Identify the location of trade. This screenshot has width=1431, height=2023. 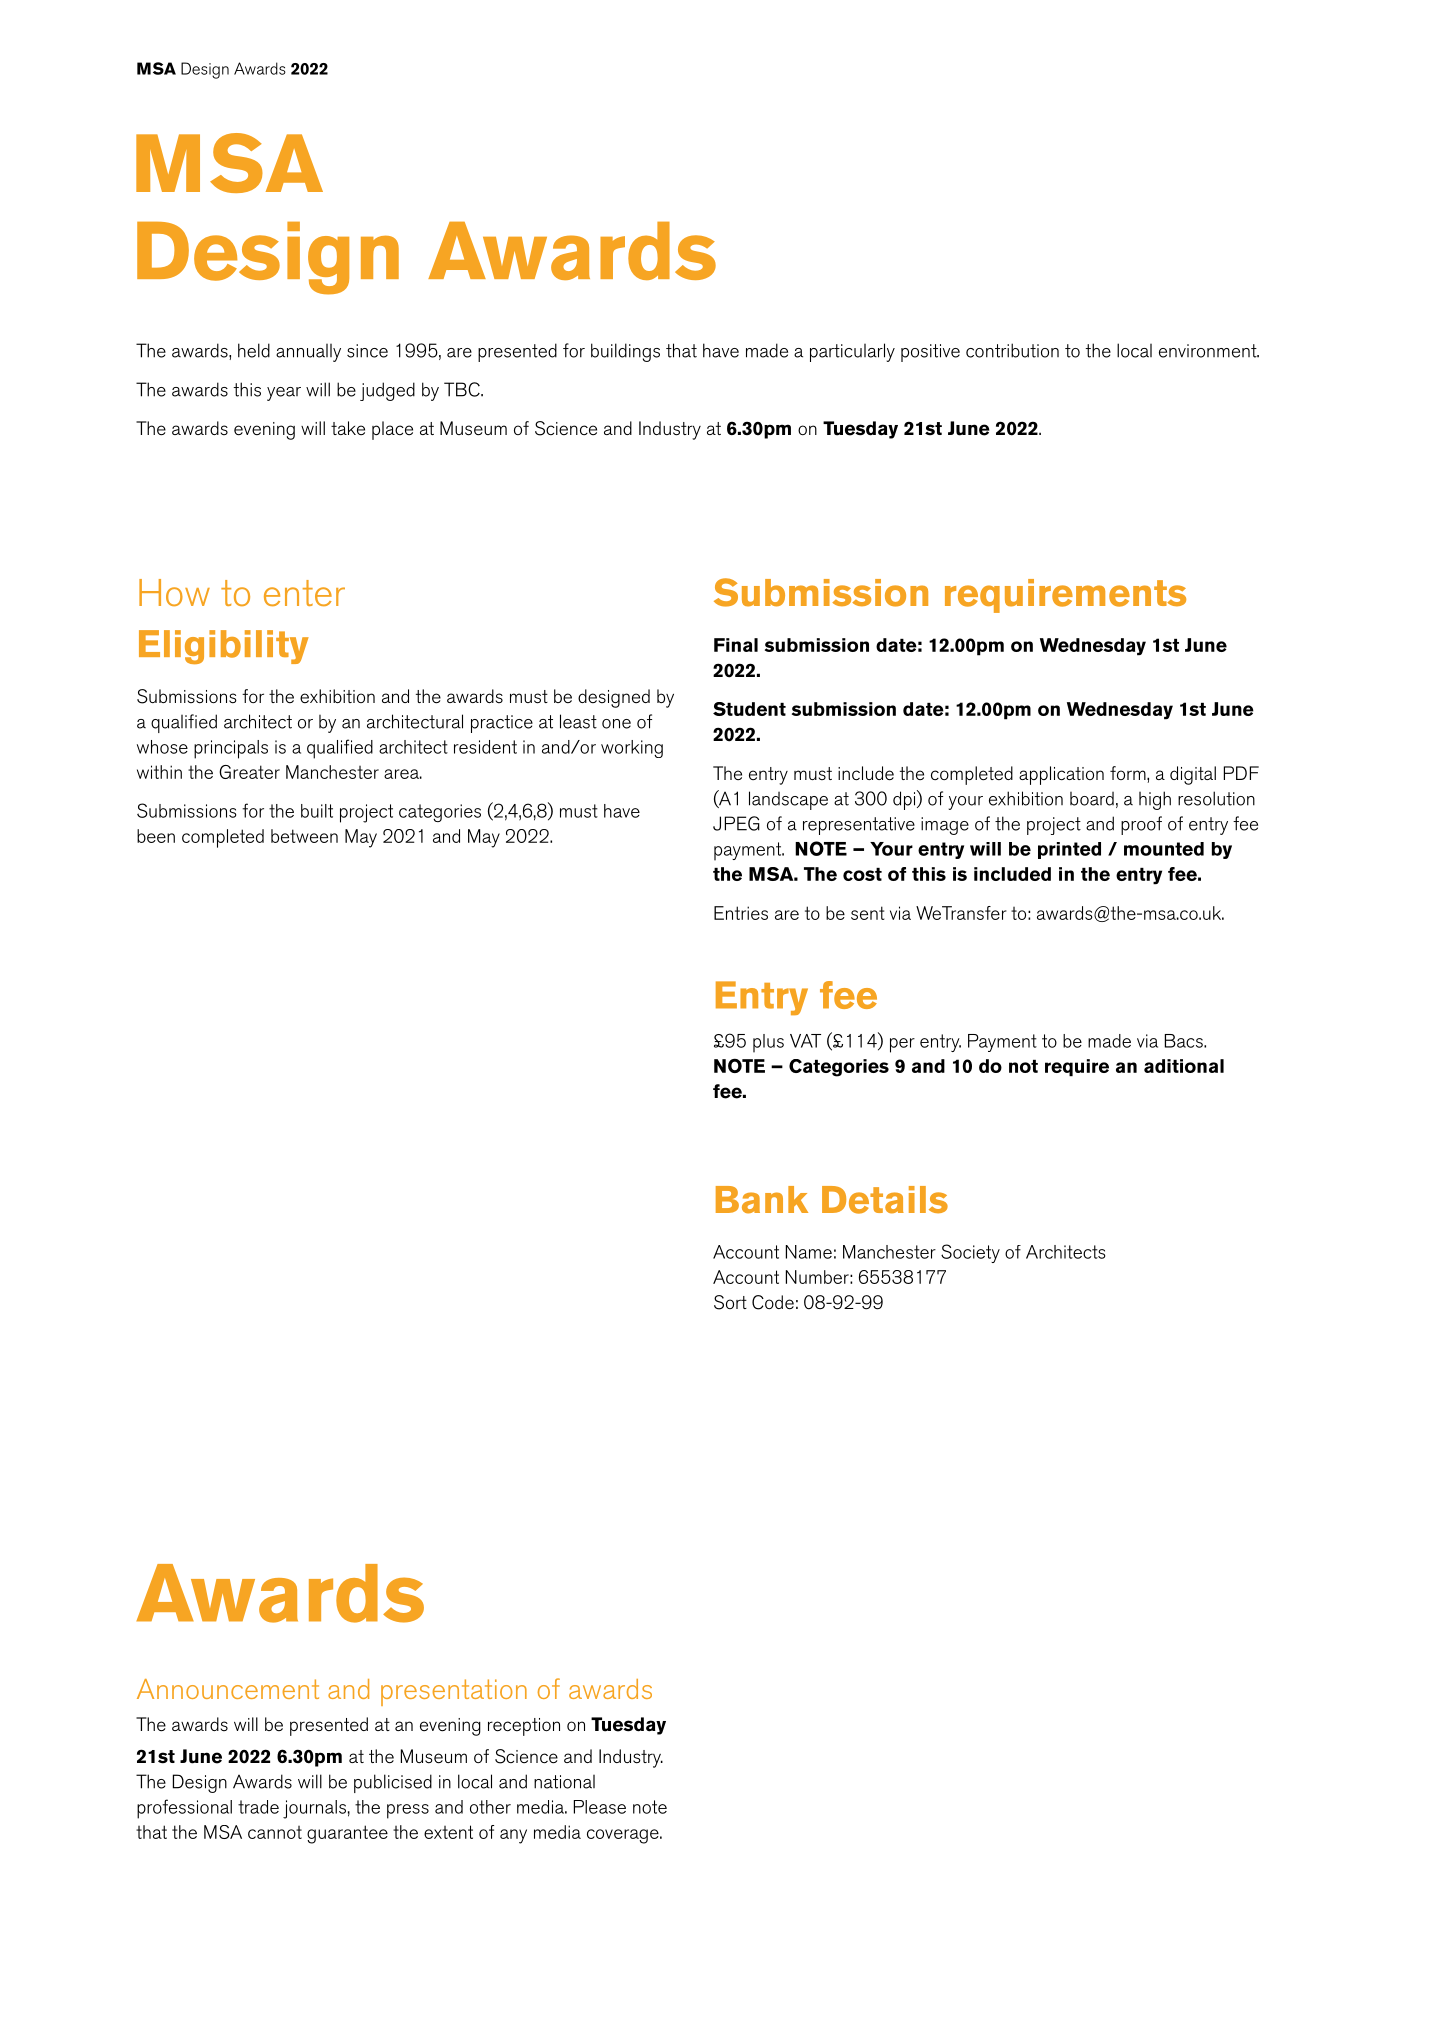
(258, 1807).
